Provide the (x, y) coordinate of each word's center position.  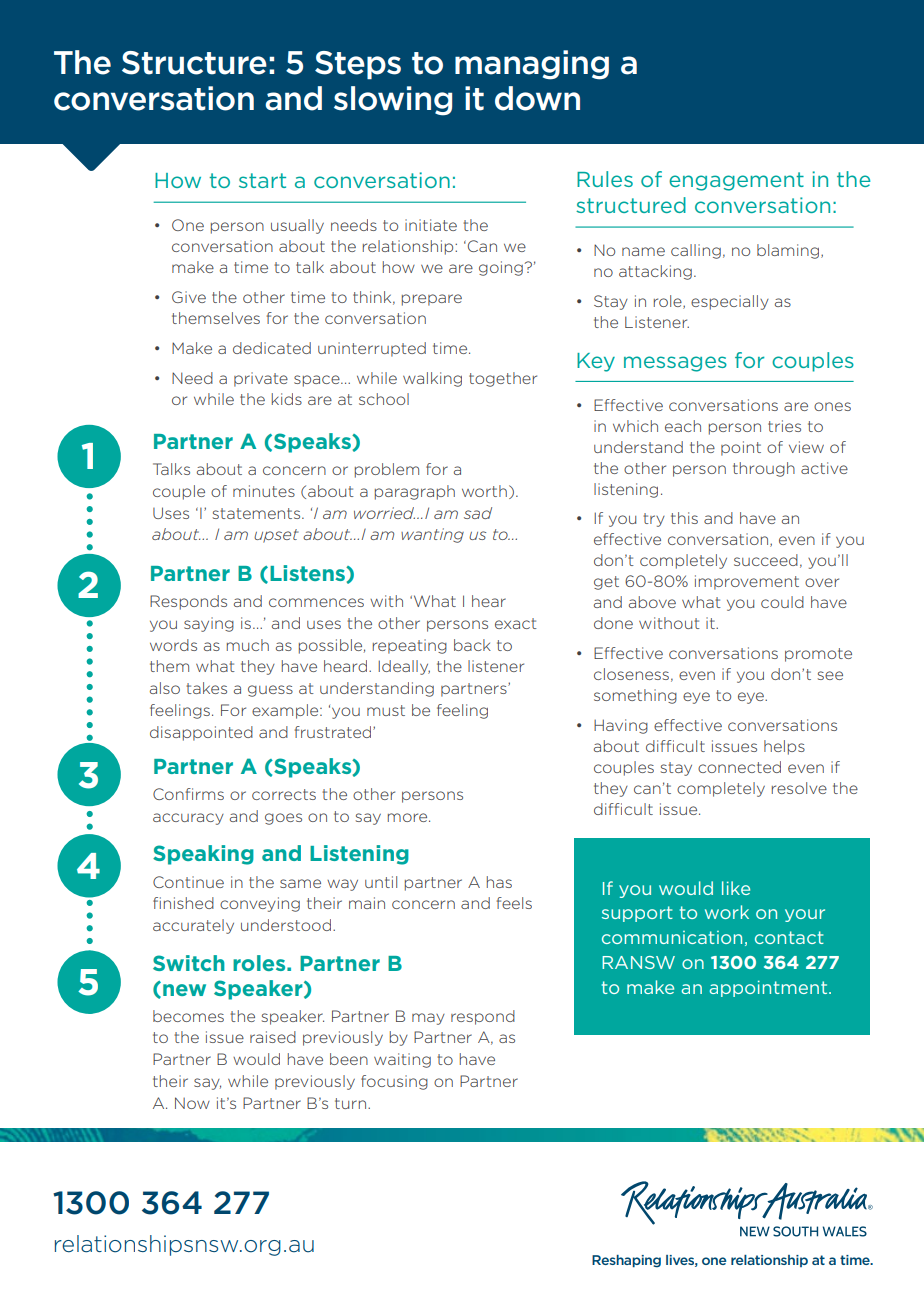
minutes (264, 491)
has (499, 882)
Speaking (203, 855)
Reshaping (626, 1261)
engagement (736, 181)
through (764, 469)
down (537, 98)
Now (192, 1103)
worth (484, 491)
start (262, 180)
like (736, 888)
